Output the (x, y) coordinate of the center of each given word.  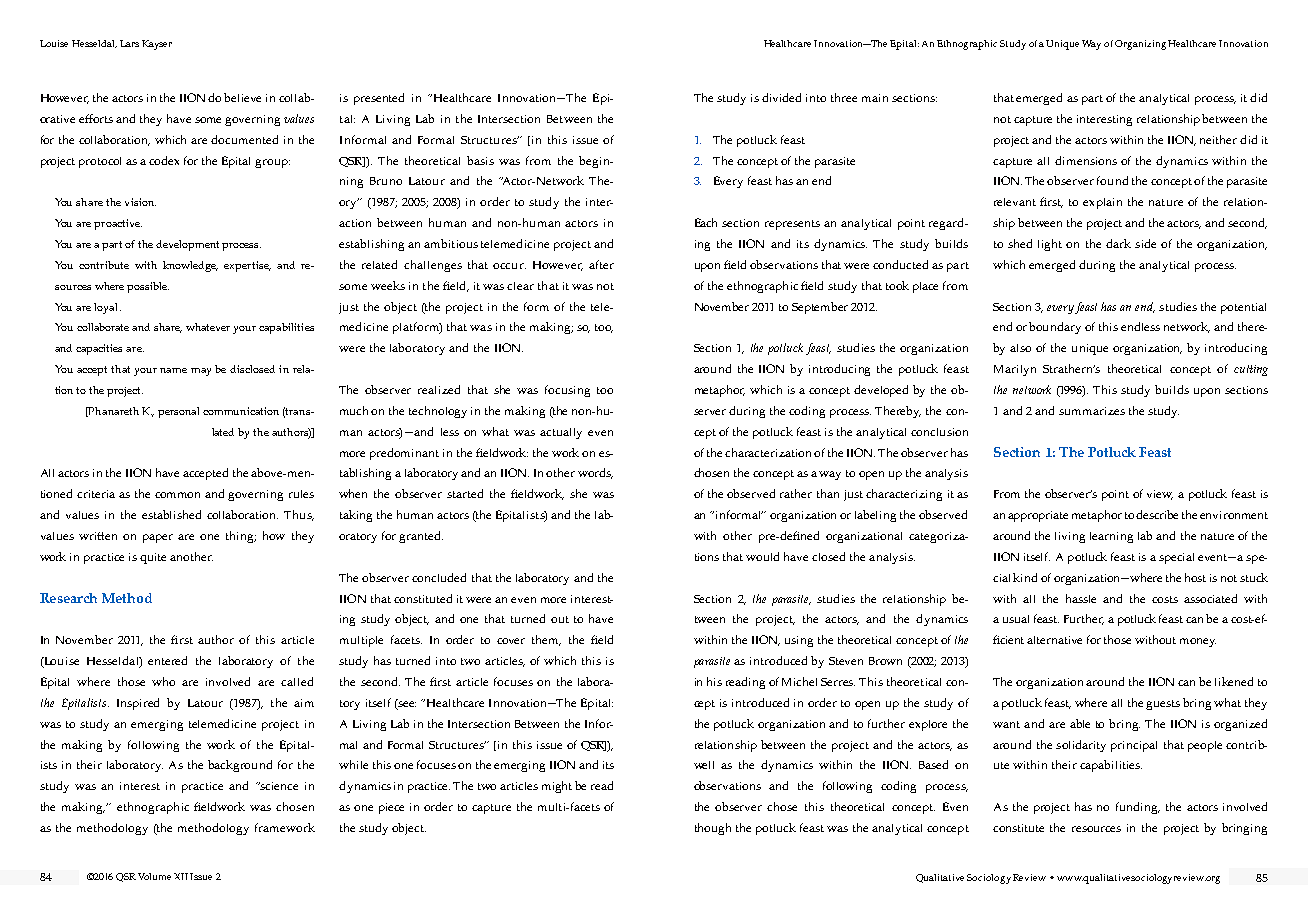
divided (781, 97)
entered (167, 660)
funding (1138, 808)
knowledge (190, 266)
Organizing (1140, 45)
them (546, 640)
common (177, 495)
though (713, 829)
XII (181, 876)
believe (242, 97)
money (1198, 642)
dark (1118, 243)
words (595, 473)
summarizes (1092, 411)
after (601, 264)
